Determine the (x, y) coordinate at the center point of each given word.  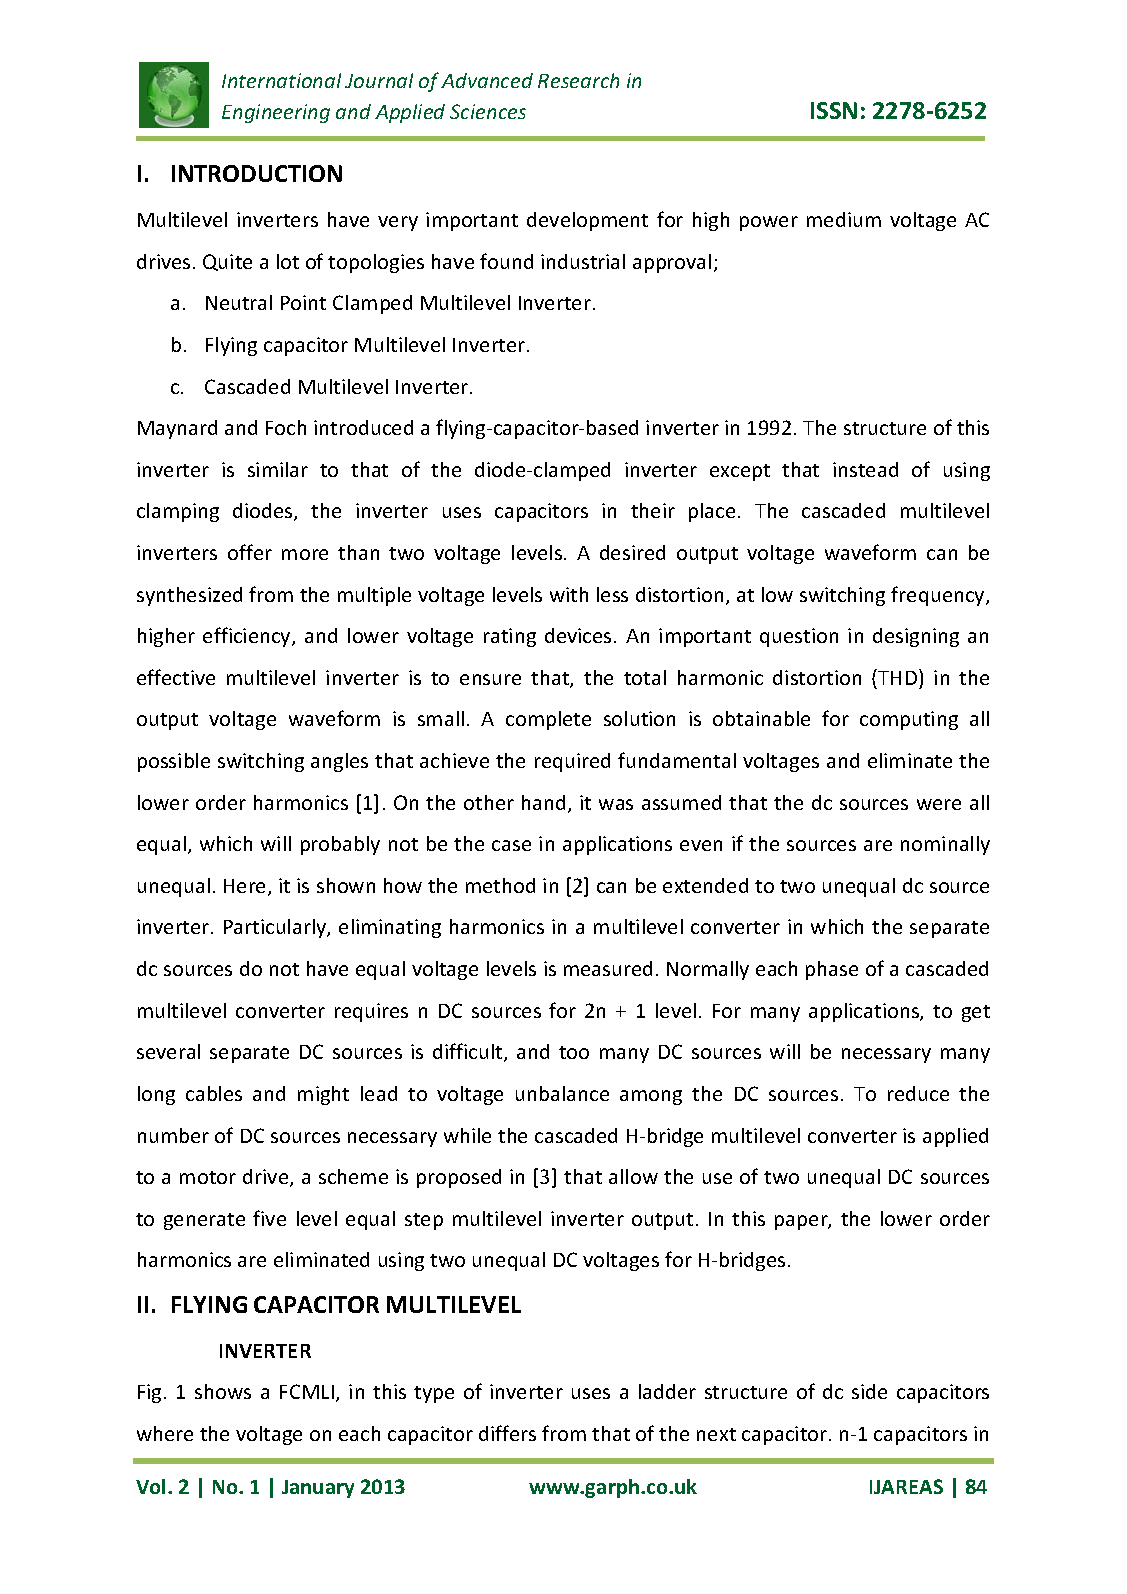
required (572, 762)
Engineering (276, 113)
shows (223, 1391)
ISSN (834, 110)
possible (174, 762)
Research (578, 80)
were (939, 804)
